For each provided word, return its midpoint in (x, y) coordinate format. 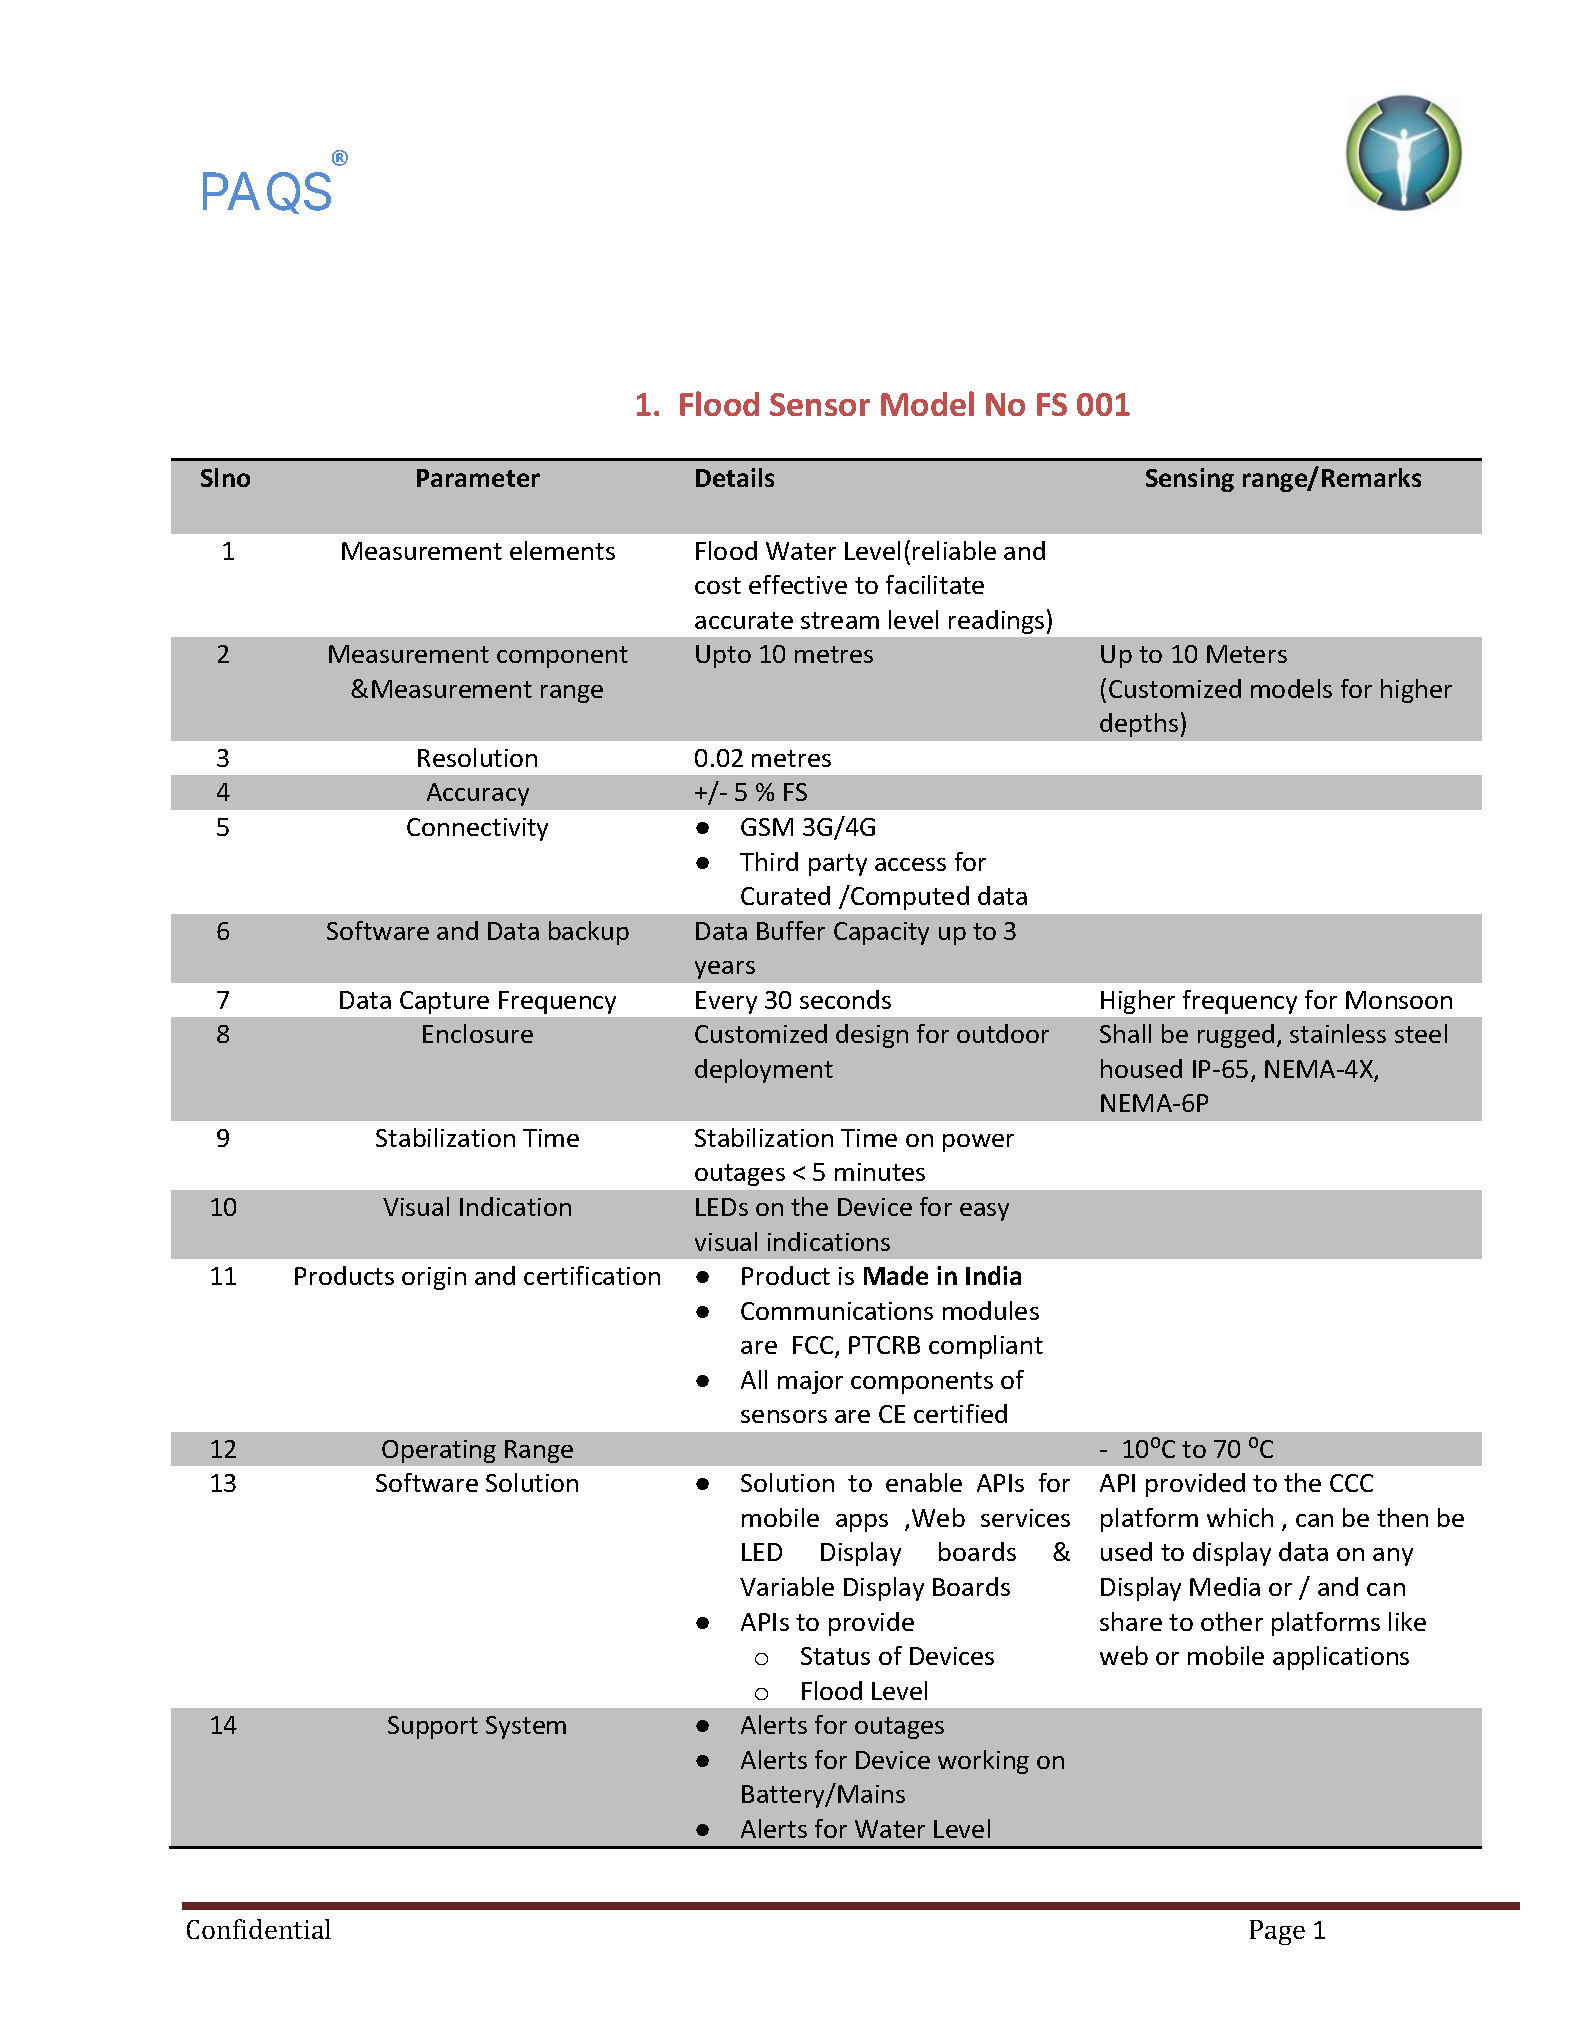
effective (798, 584)
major (810, 1382)
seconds (845, 999)
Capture (444, 1002)
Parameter (478, 478)
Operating (439, 1451)
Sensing (1190, 480)
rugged (1236, 1036)
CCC (1351, 1483)
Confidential (259, 1929)
